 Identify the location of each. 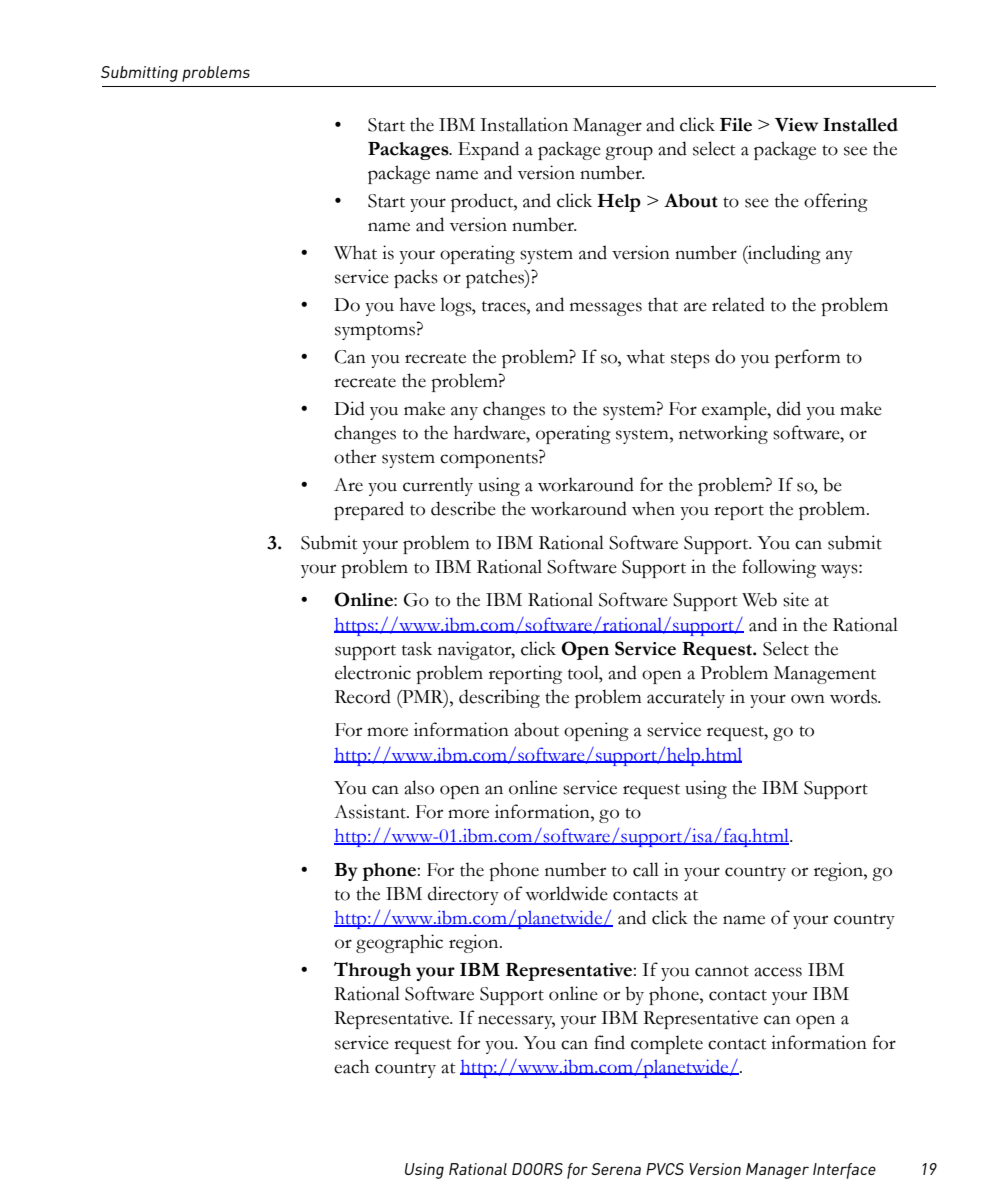
(352, 1066).
